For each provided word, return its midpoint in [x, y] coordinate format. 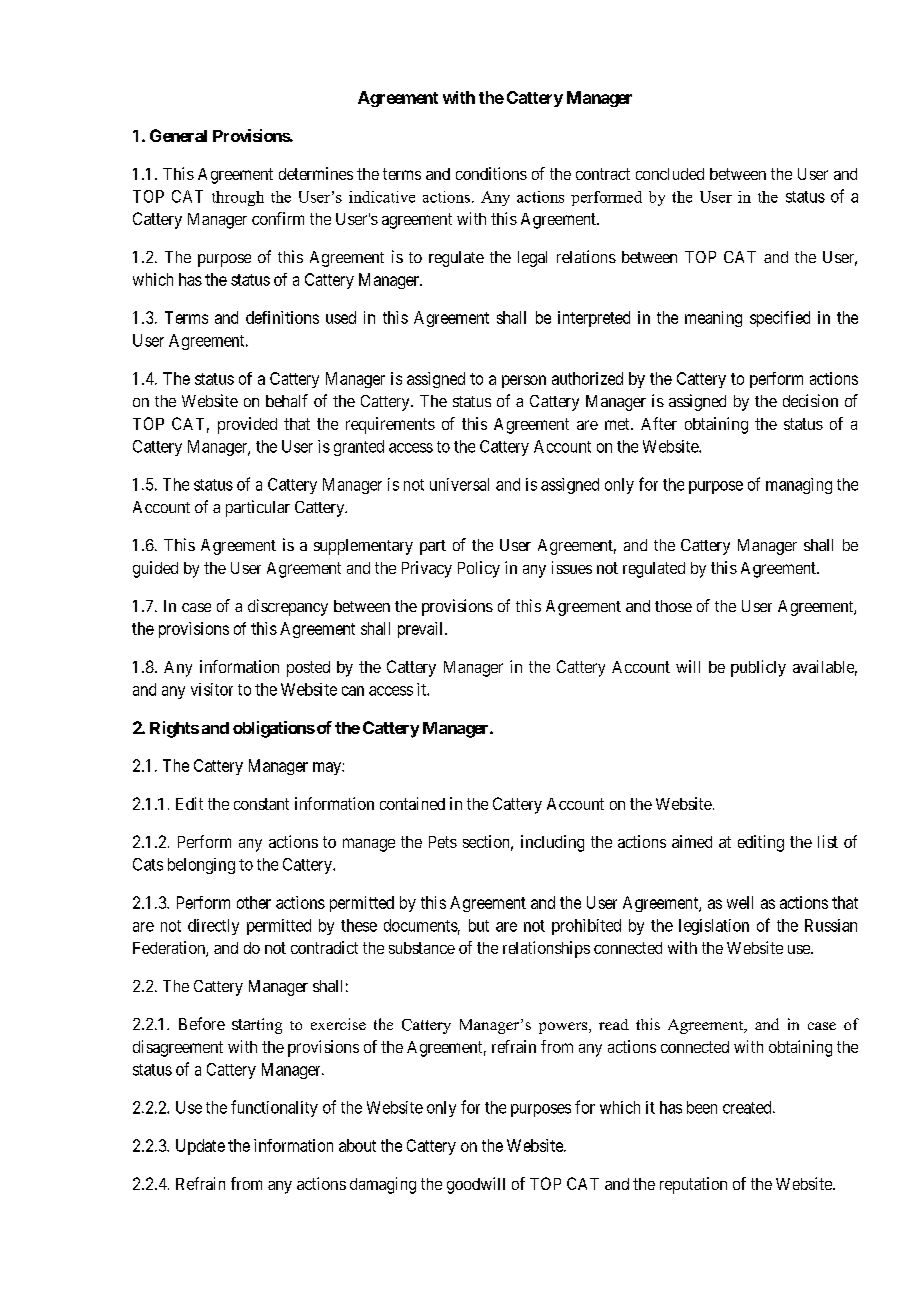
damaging [383, 1185]
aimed [692, 841]
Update [200, 1147]
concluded [670, 174]
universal [459, 484]
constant [261, 804]
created [748, 1107]
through [238, 198]
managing [799, 486]
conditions [491, 173]
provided [247, 425]
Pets [443, 842]
